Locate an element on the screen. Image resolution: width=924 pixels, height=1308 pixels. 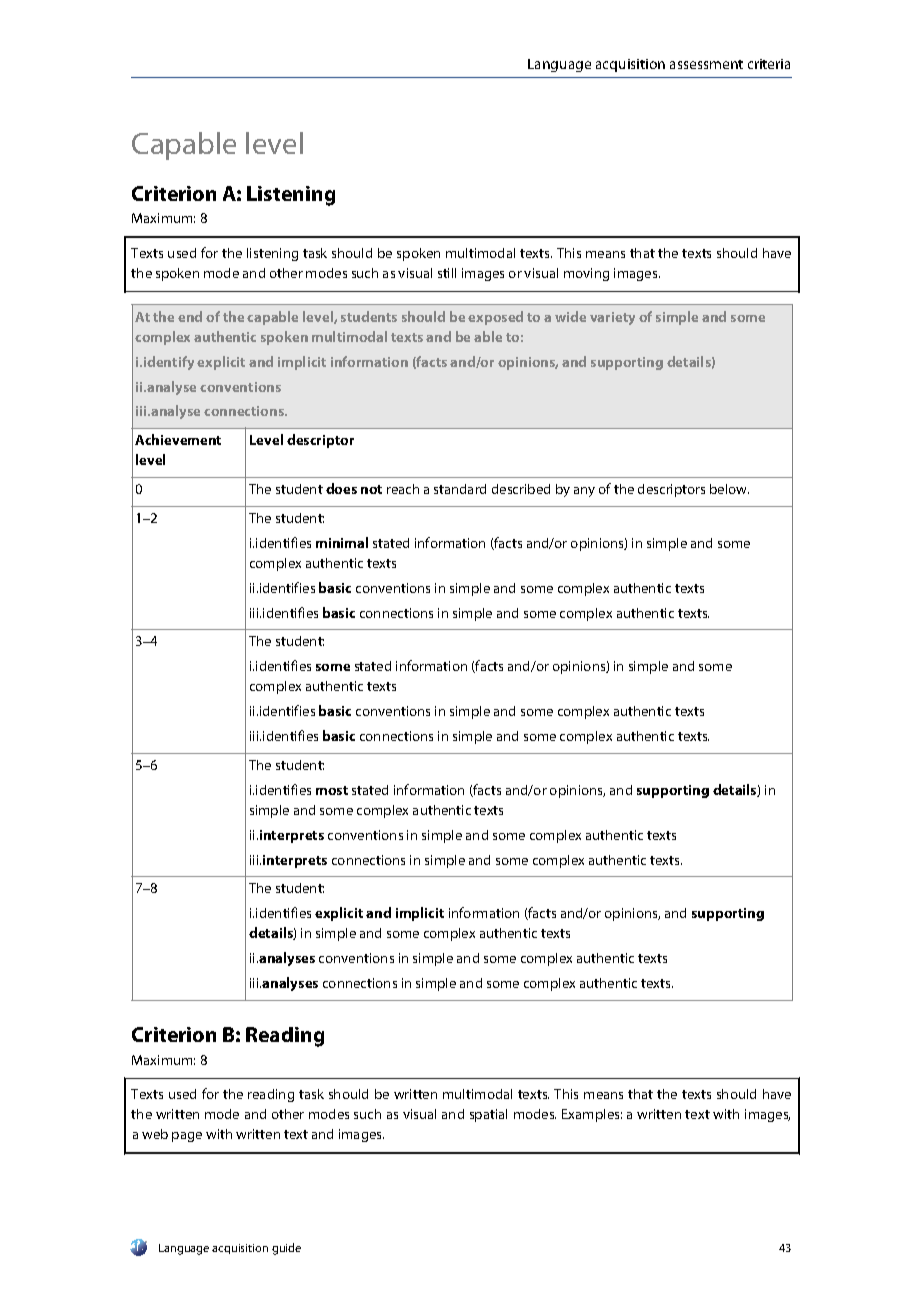
end is located at coordinates (190, 316).
